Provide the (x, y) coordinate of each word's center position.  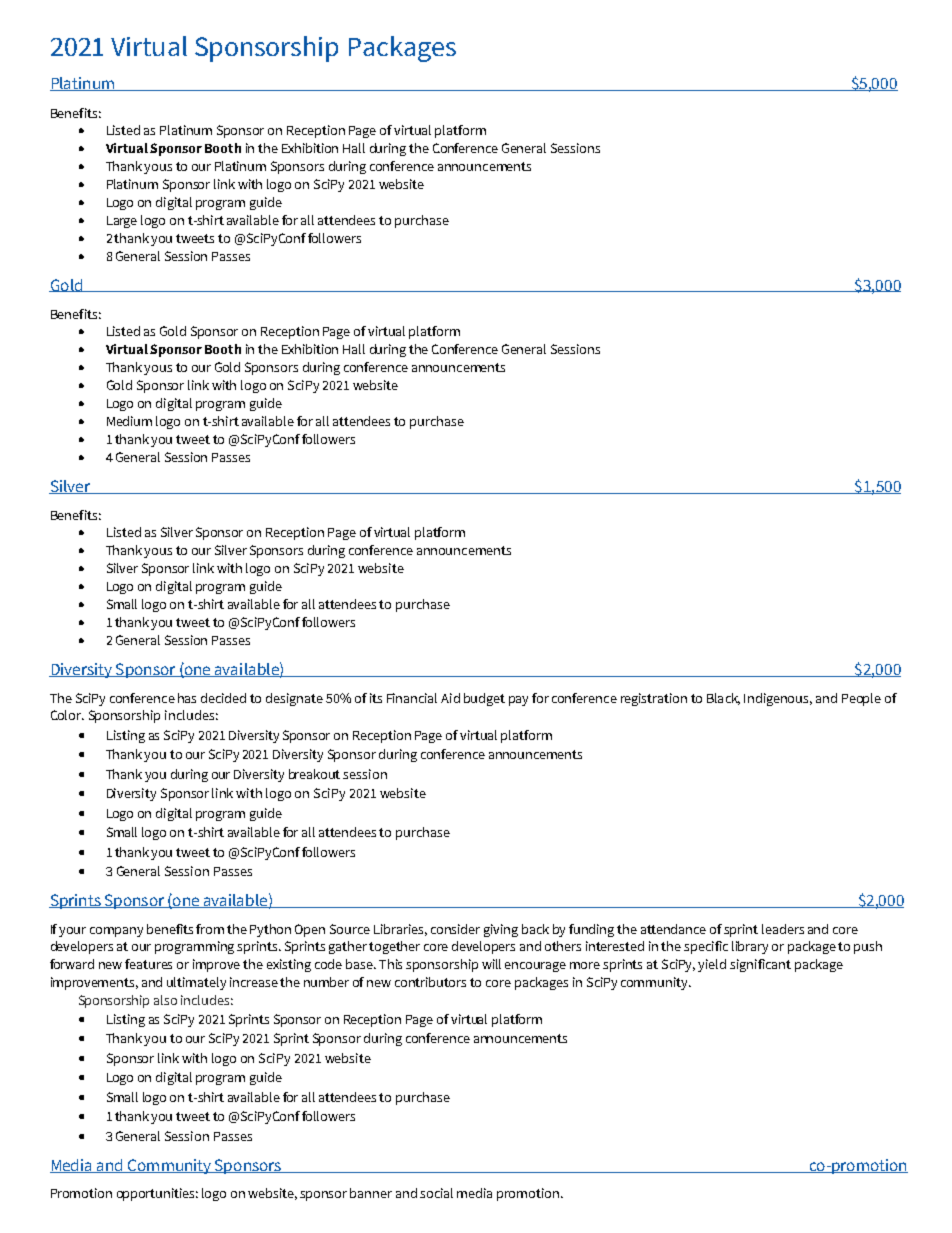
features (148, 964)
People (861, 699)
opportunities (157, 1194)
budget (484, 699)
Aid (450, 698)
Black (723, 699)
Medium (129, 421)
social (436, 1193)
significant (760, 965)
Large (122, 222)
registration (654, 699)
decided (223, 698)
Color (67, 715)
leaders (783, 929)
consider (455, 929)
